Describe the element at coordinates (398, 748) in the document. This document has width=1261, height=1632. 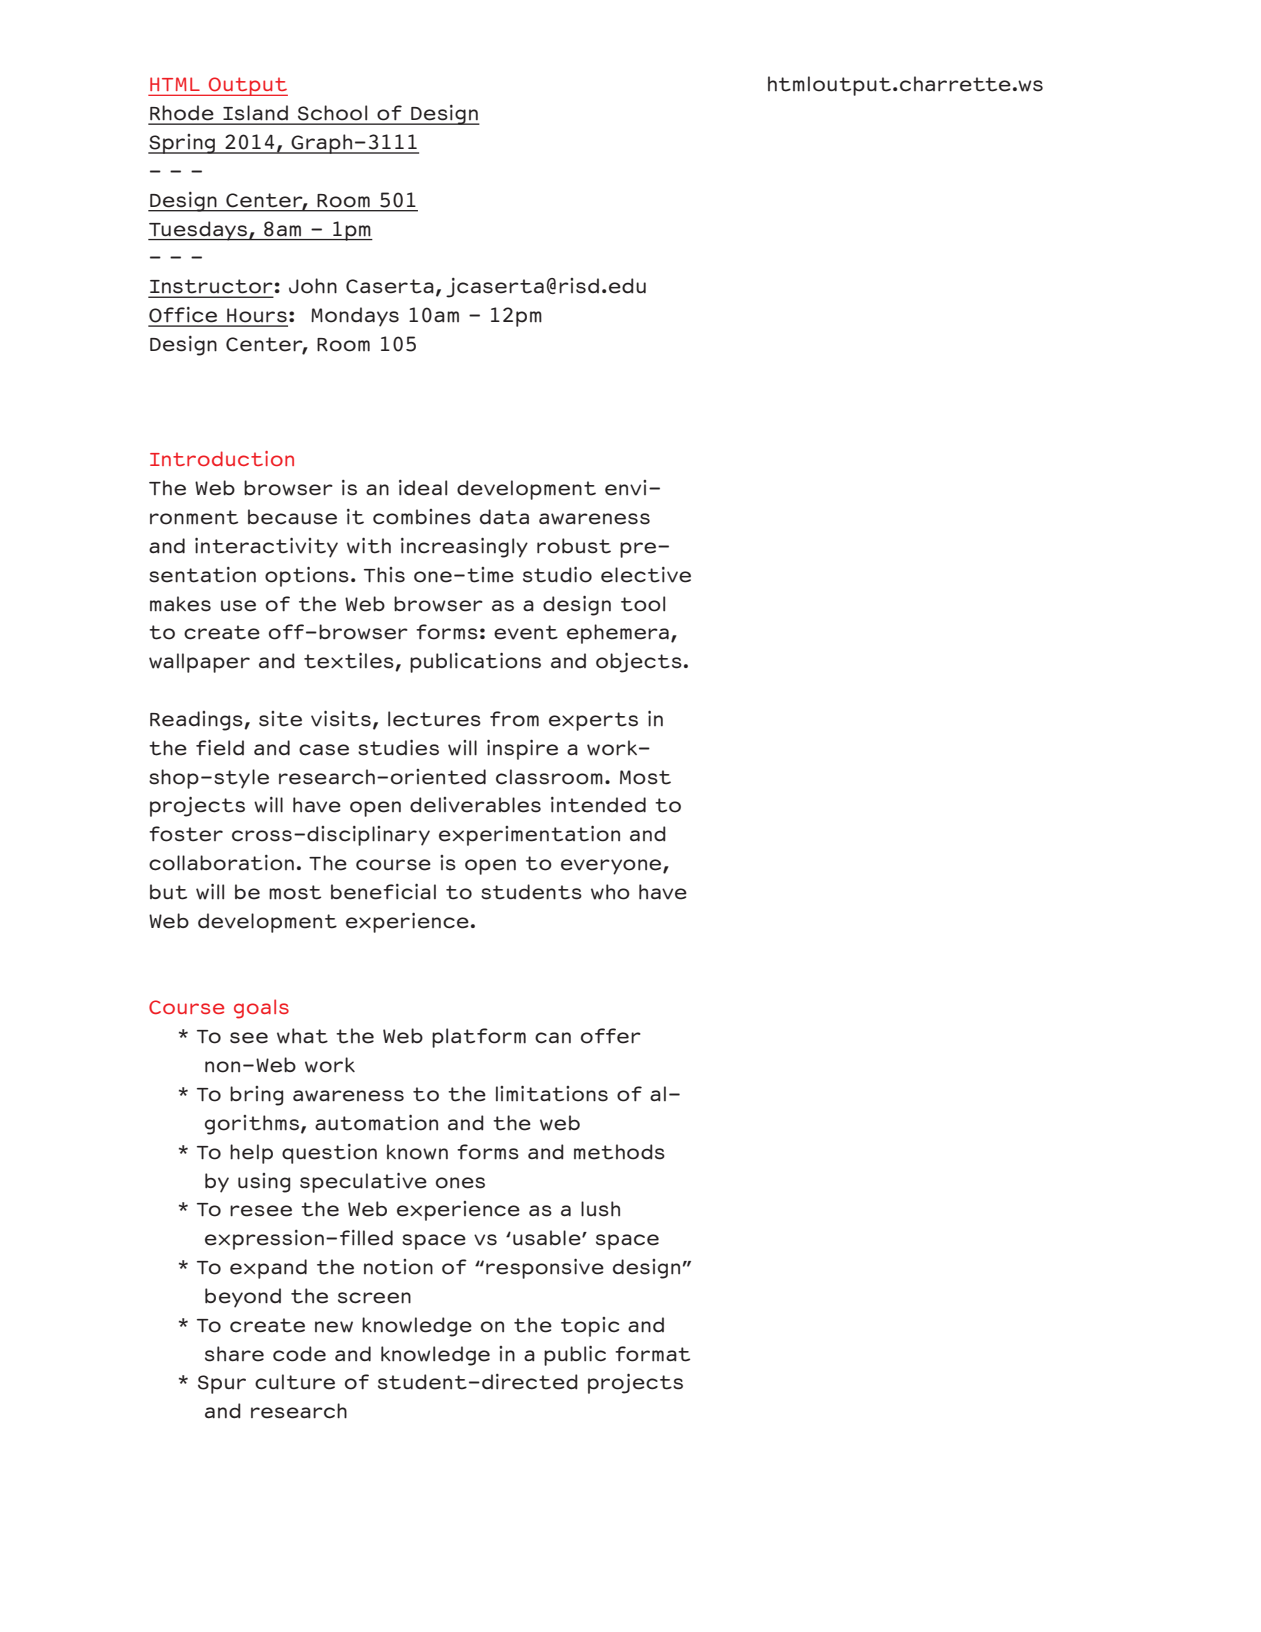
I see `studies` at that location.
